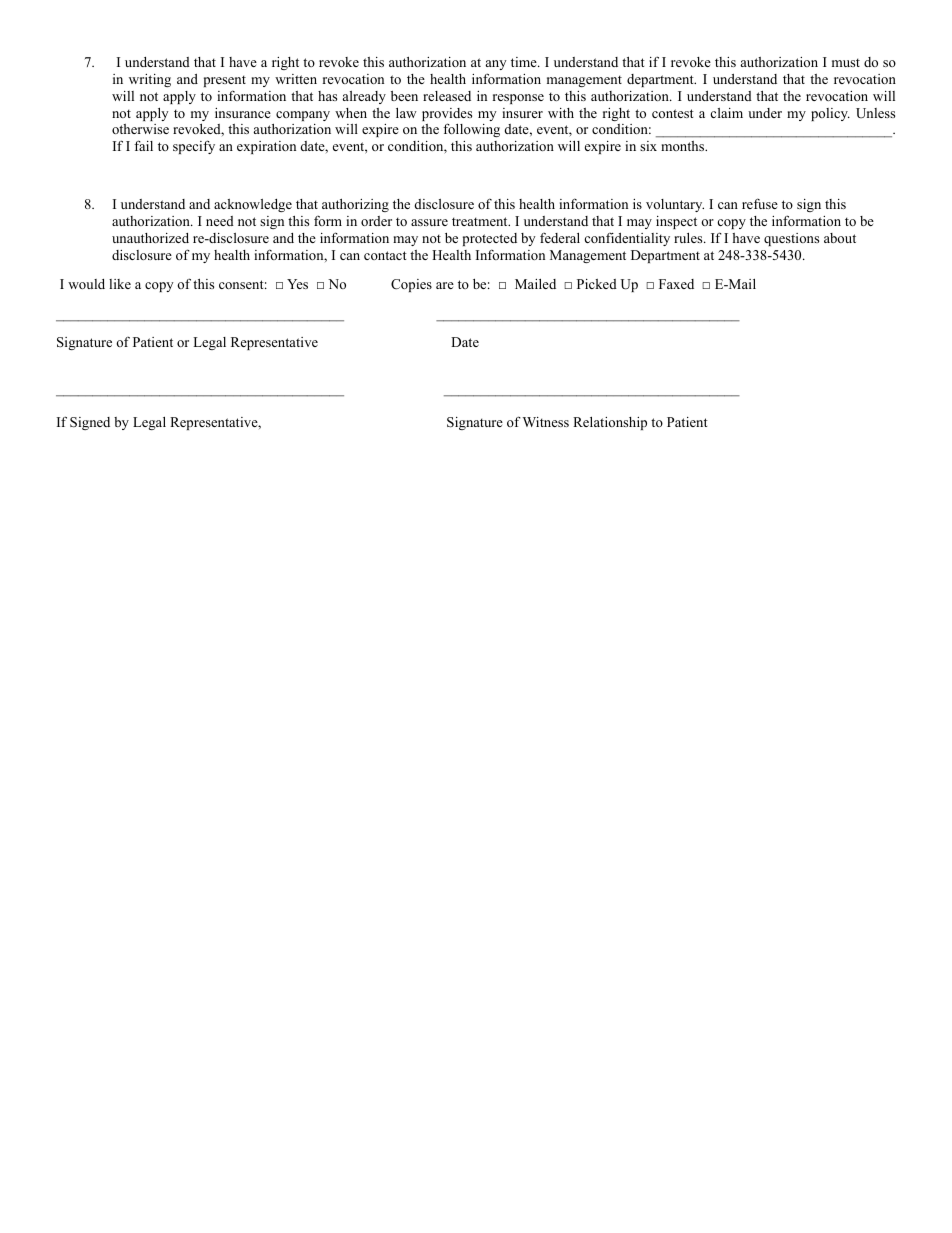 Image resolution: width=952 pixels, height=1233 pixels. I want to click on Picked, so click(597, 284).
